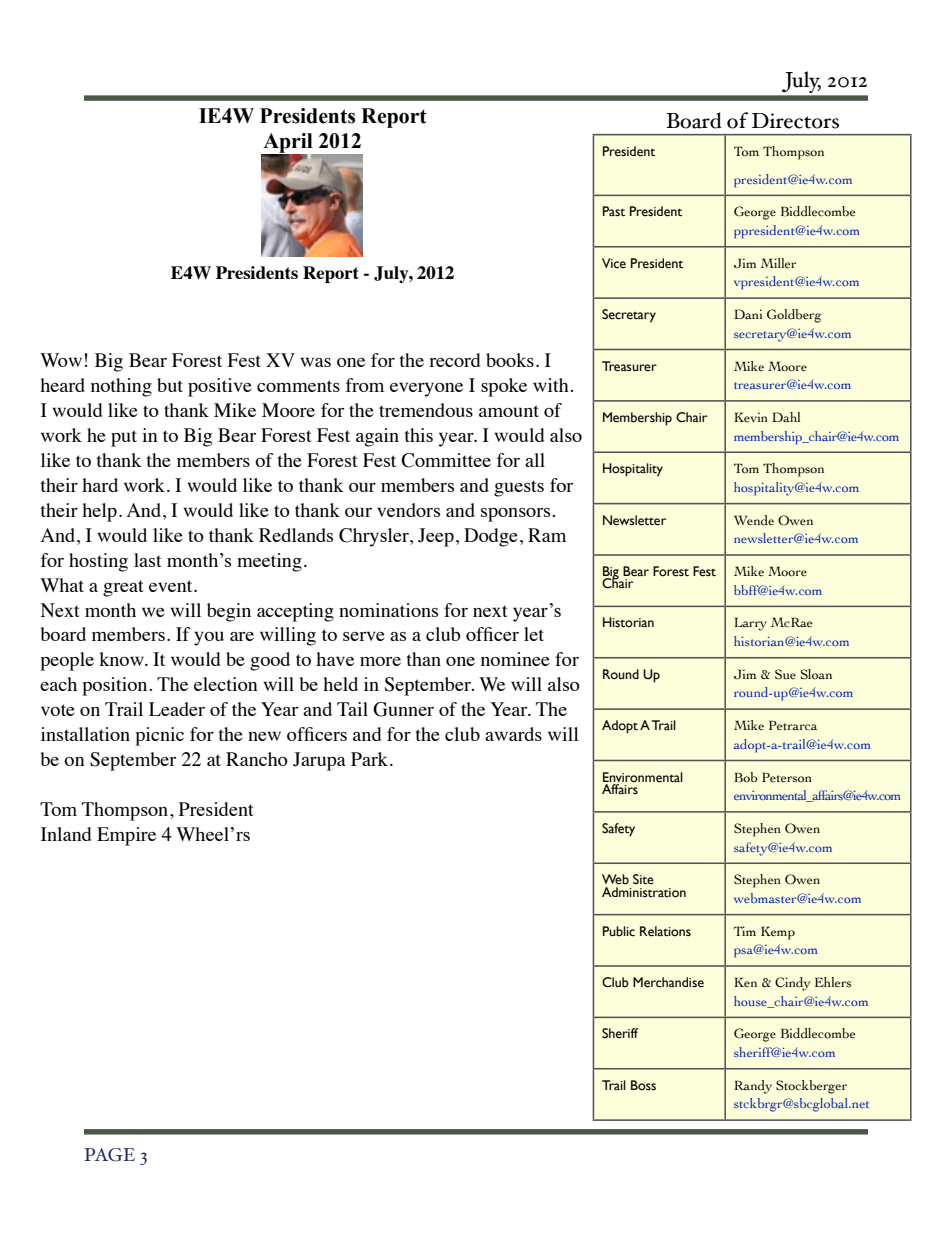  I want to click on Wende, so click(754, 520).
